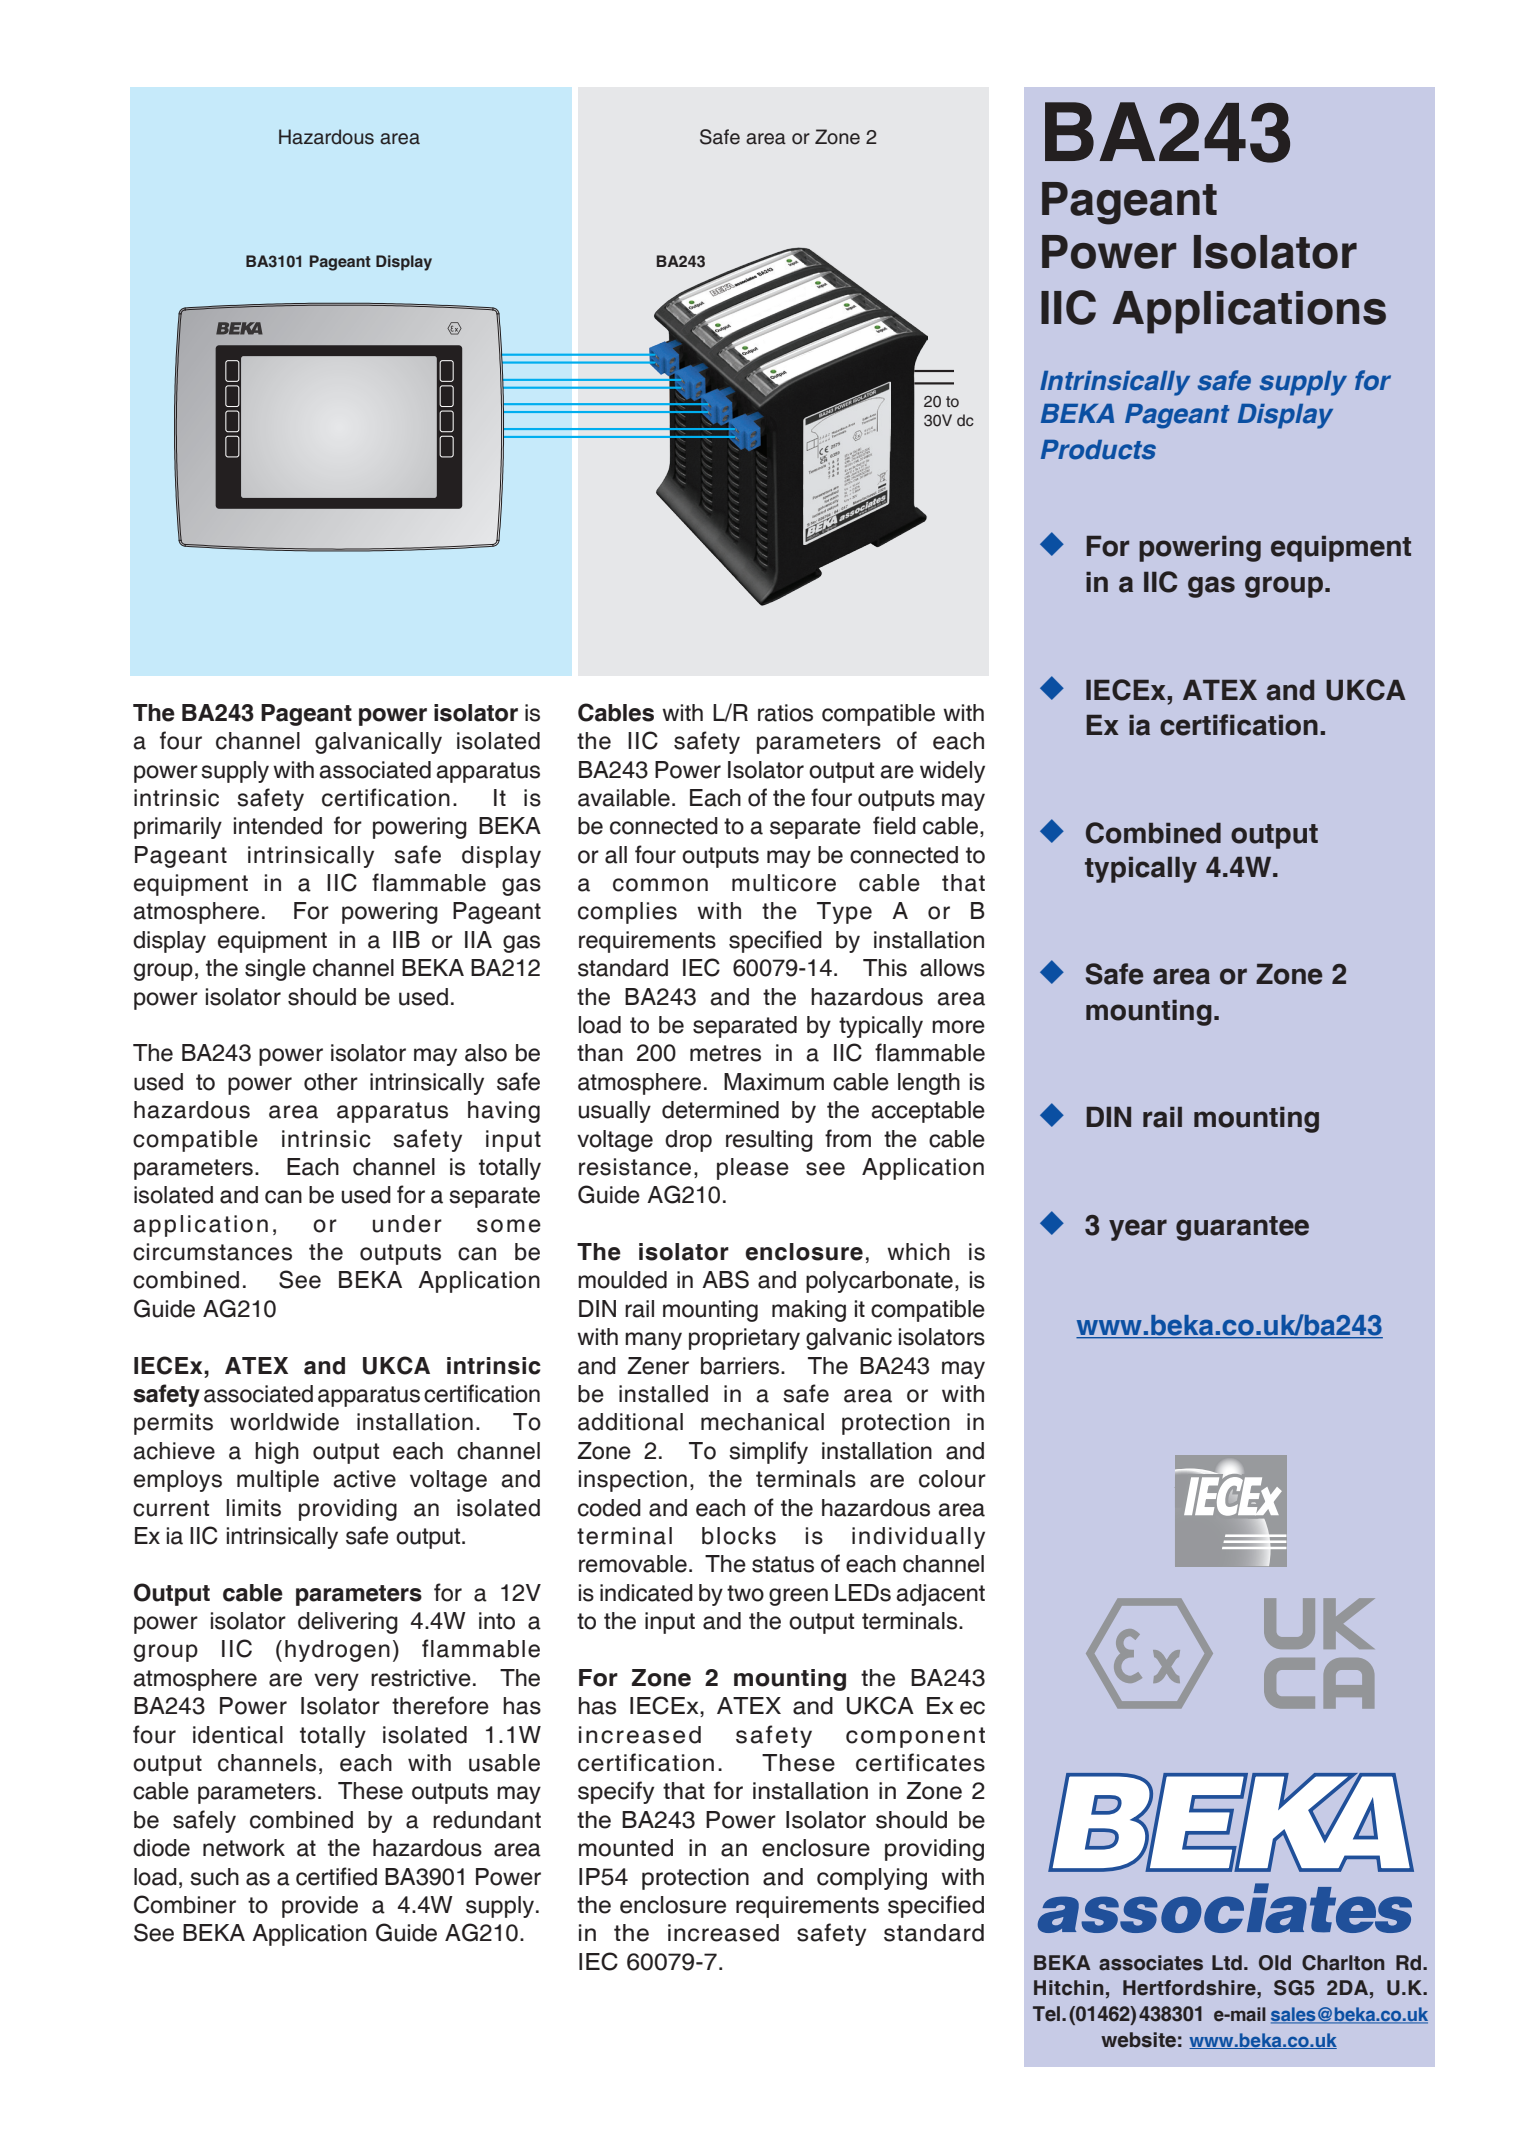 The height and width of the screenshot is (2153, 1522). I want to click on blocks, so click(739, 1536).
